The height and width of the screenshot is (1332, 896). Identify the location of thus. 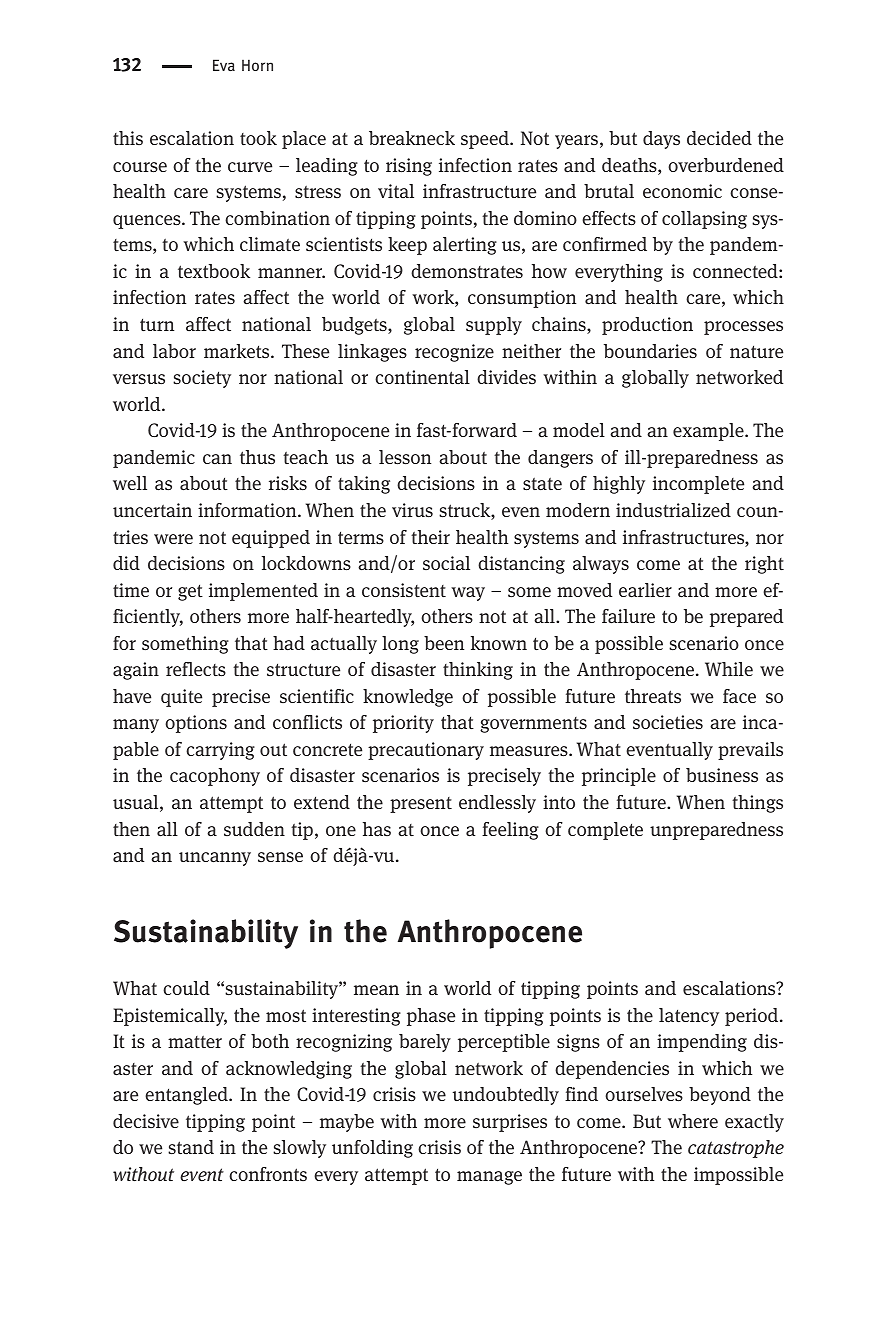
(257, 457).
